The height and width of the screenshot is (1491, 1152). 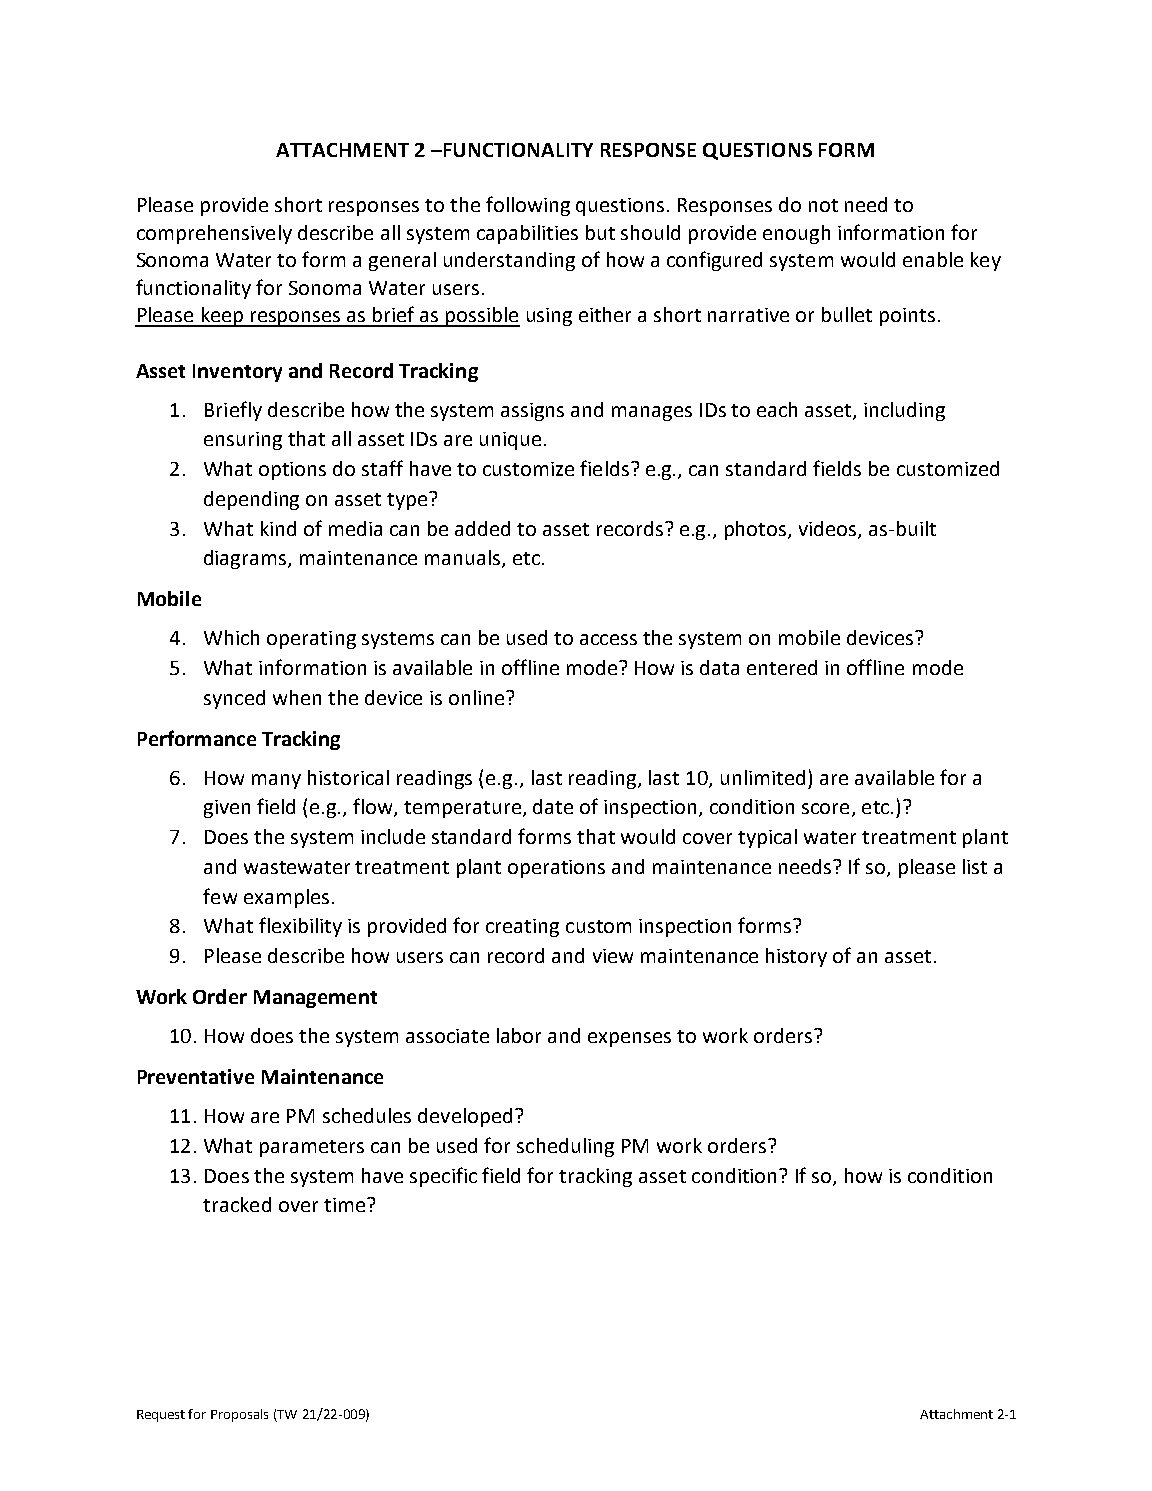 What do you see at coordinates (239, 1415) in the screenshot?
I see `Proposals` at bounding box center [239, 1415].
